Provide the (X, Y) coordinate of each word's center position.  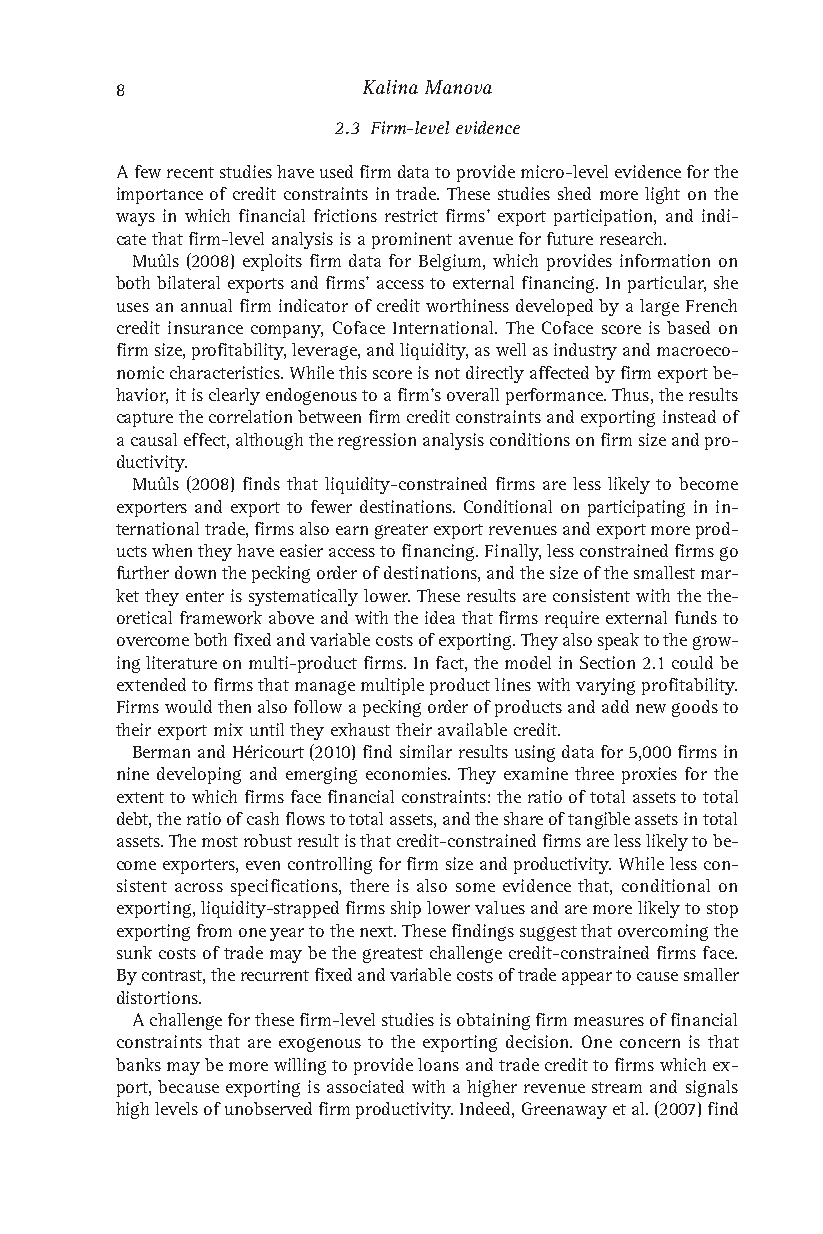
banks (138, 1064)
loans (438, 1064)
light (662, 195)
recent (190, 172)
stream (617, 1087)
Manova (458, 87)
